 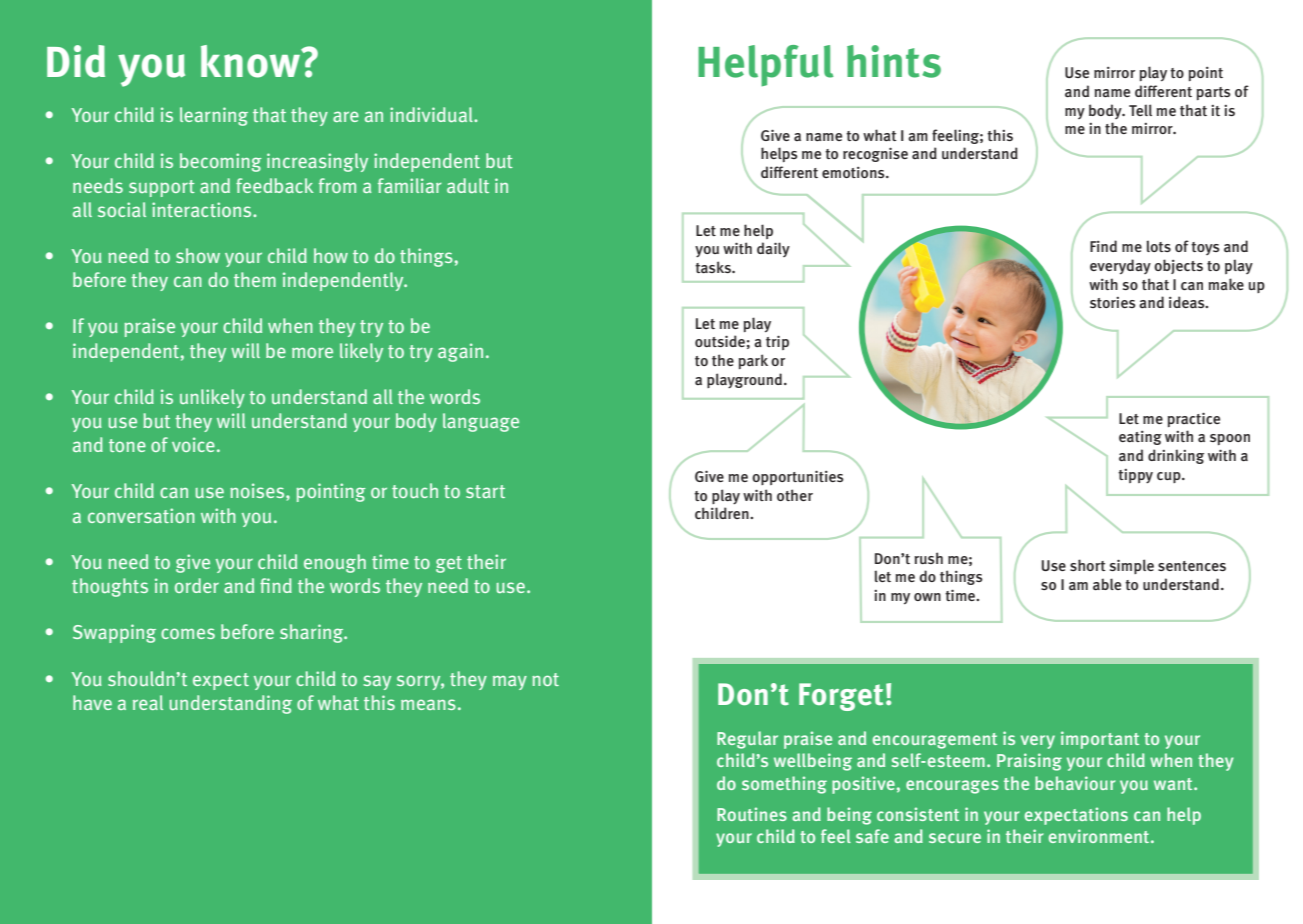 What do you see at coordinates (714, 267) in the screenshot?
I see `tasks` at bounding box center [714, 267].
